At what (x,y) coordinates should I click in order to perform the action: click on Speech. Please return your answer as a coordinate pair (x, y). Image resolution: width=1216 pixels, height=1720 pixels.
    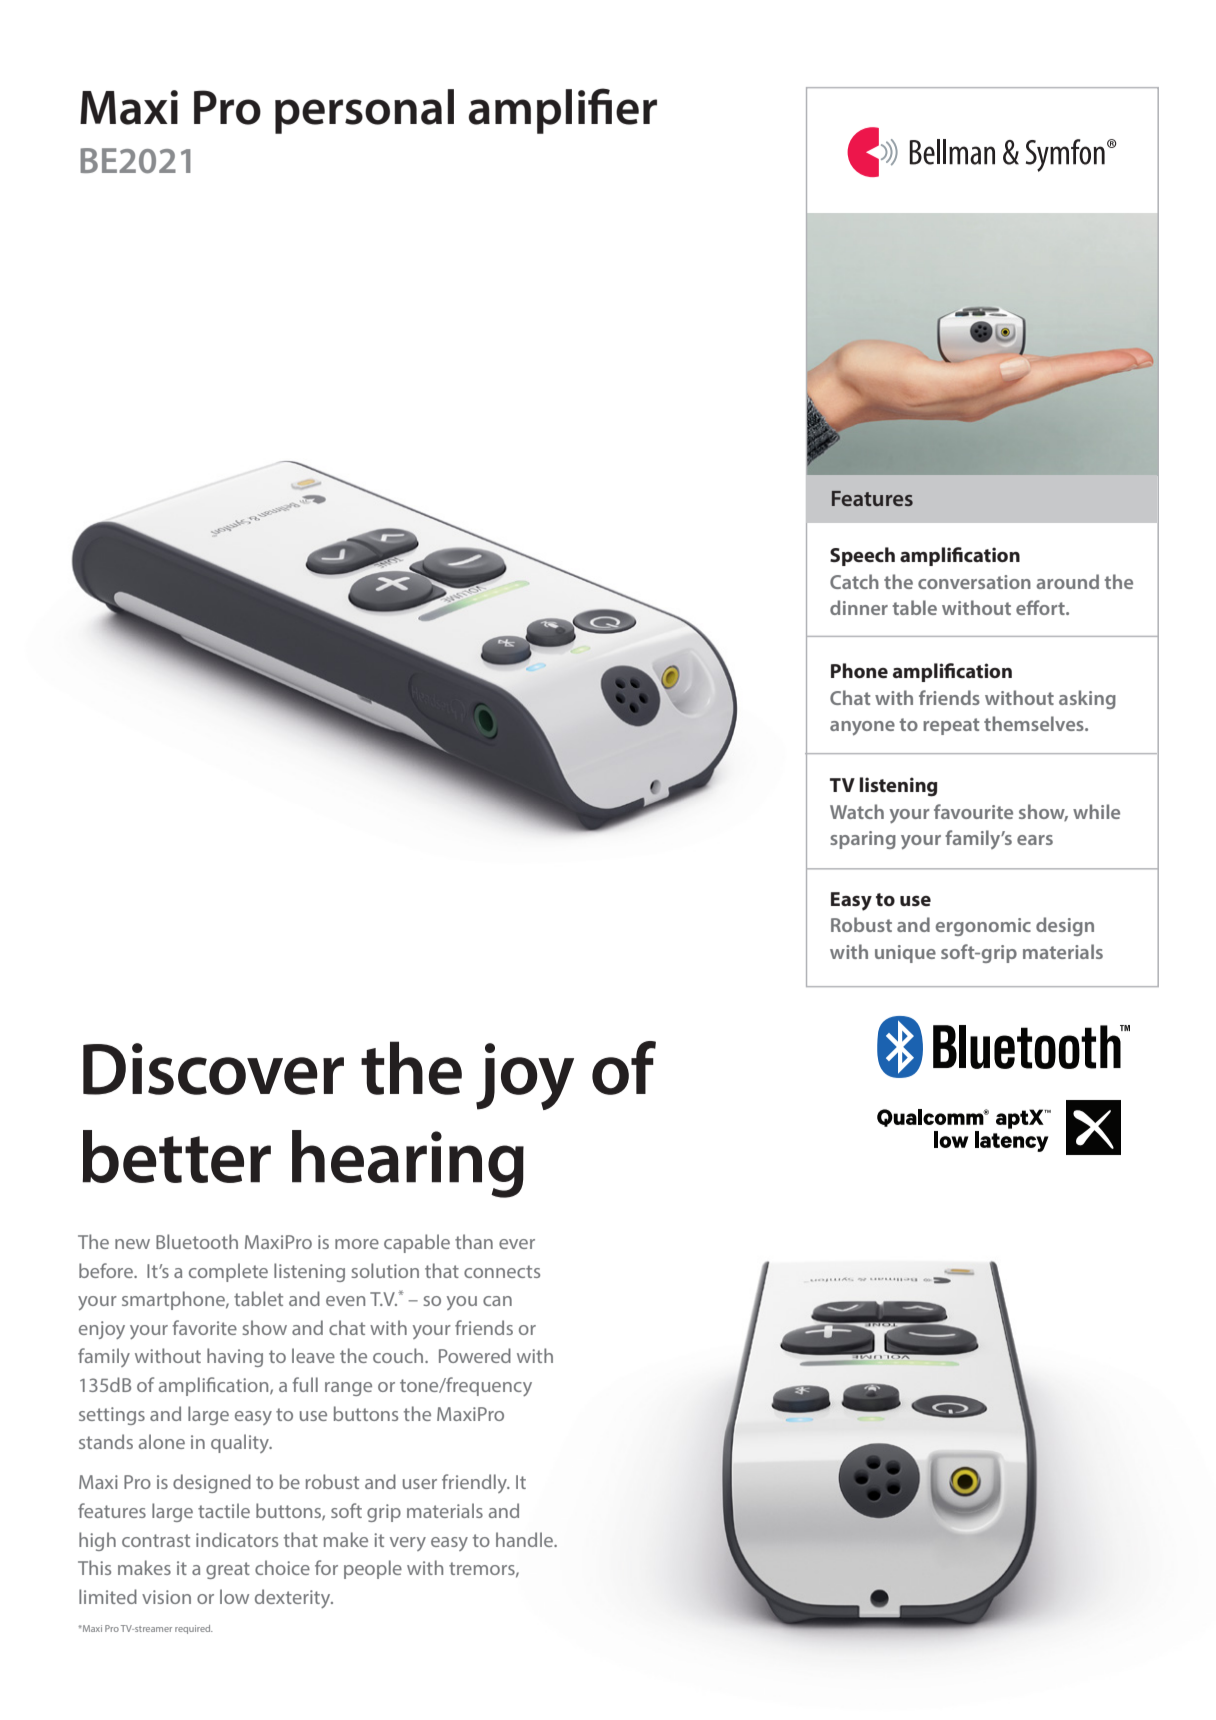
    Looking at the image, I should click on (862, 556).
